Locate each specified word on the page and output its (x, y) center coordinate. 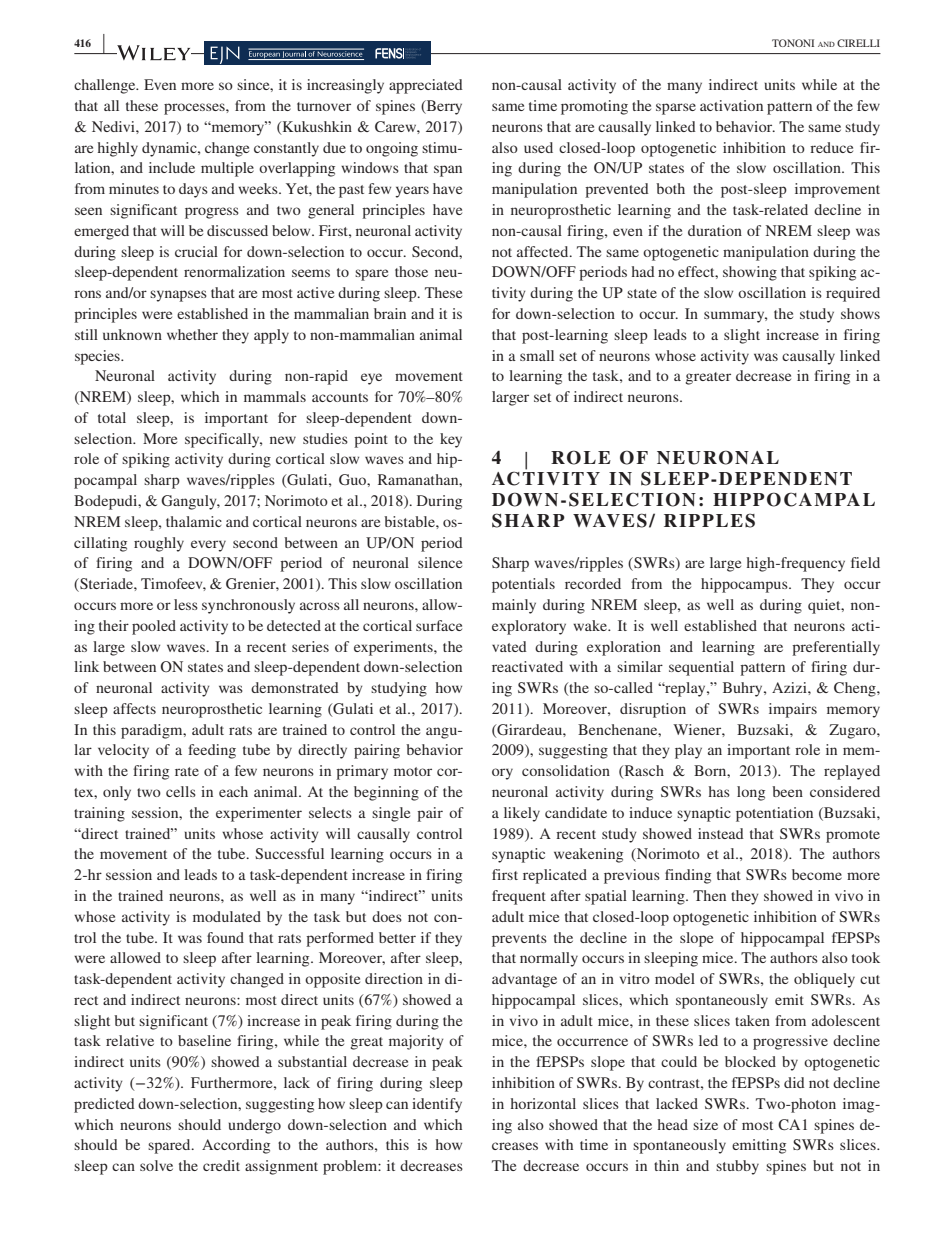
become (817, 874)
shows (860, 313)
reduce (831, 147)
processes (195, 109)
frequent (519, 897)
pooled (154, 627)
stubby (737, 1167)
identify (437, 1105)
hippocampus (745, 585)
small (537, 355)
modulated (227, 916)
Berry (443, 107)
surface (439, 625)
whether (192, 334)
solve (156, 1165)
